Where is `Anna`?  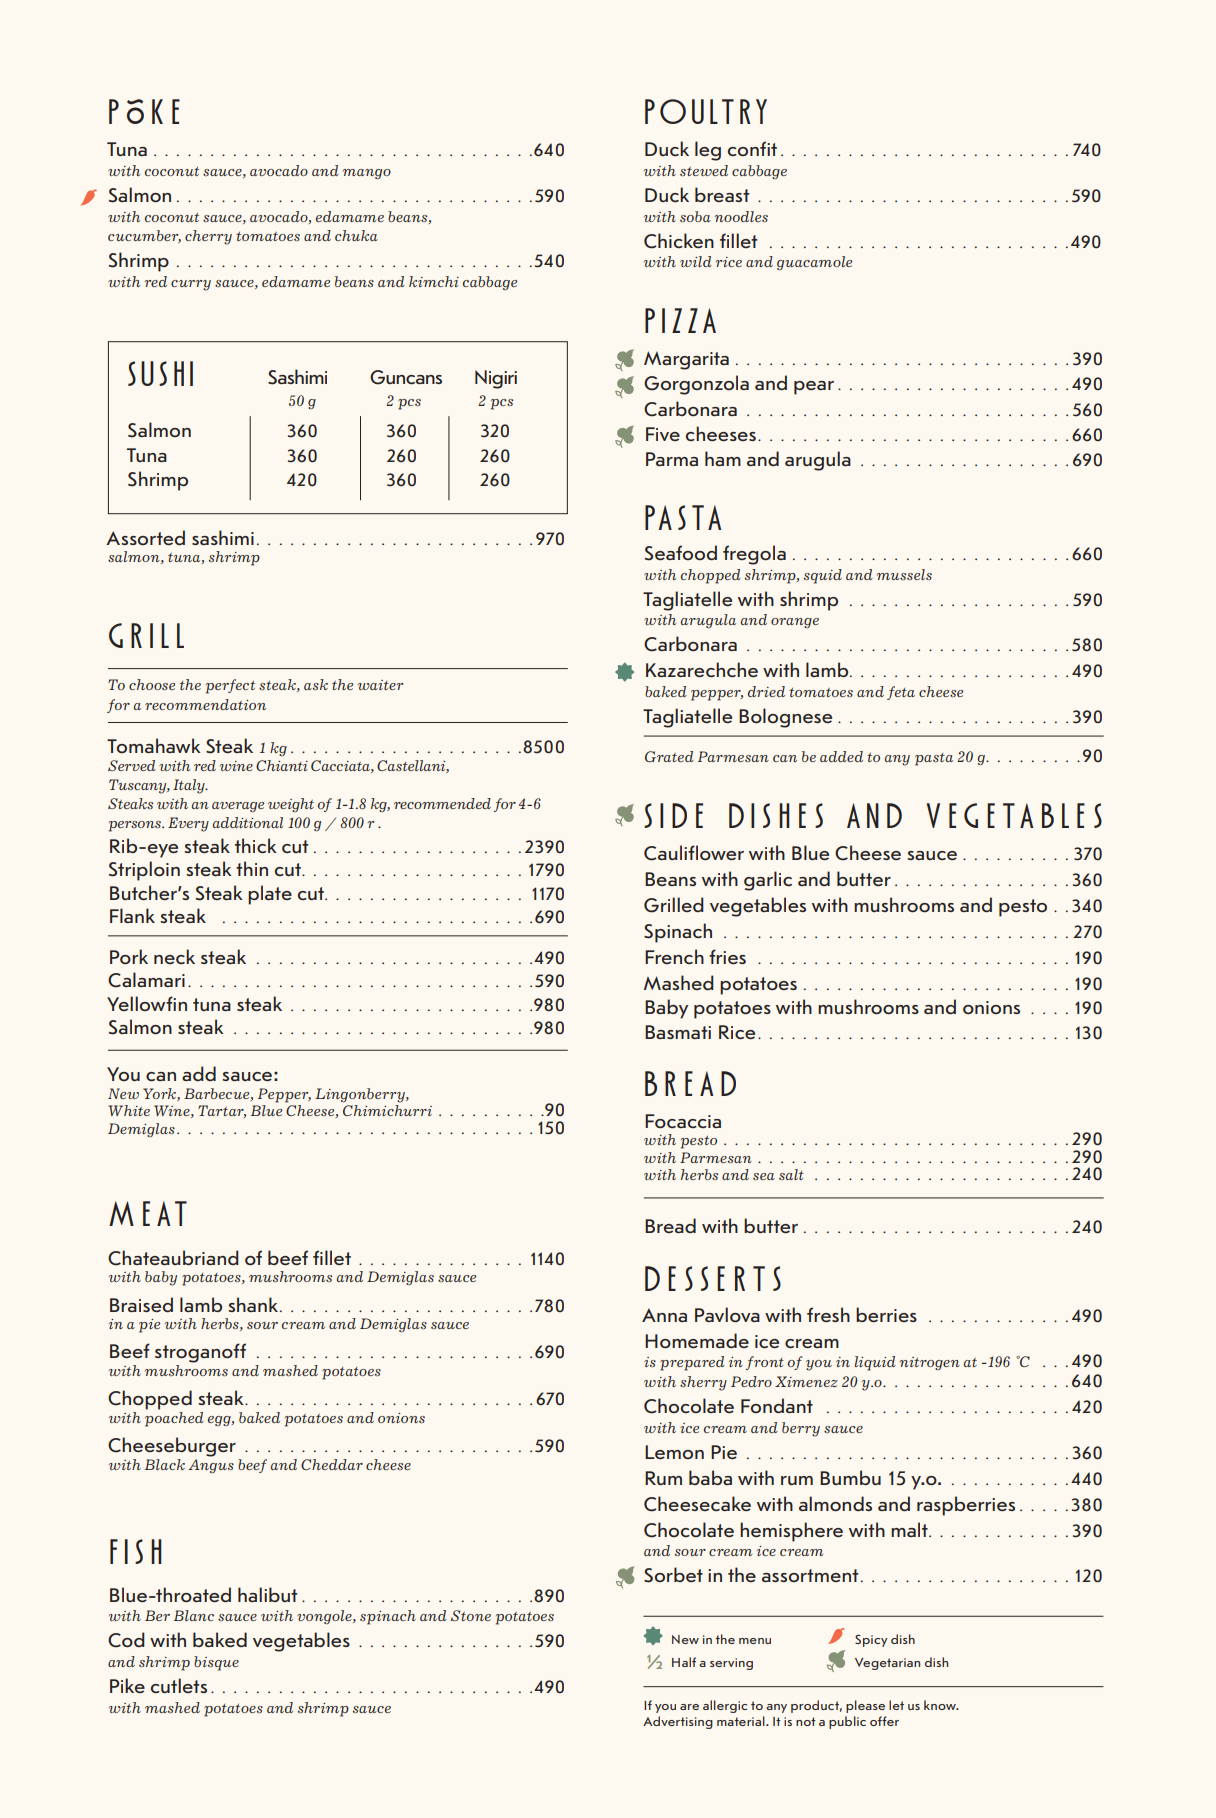 Anna is located at coordinates (664, 1315).
